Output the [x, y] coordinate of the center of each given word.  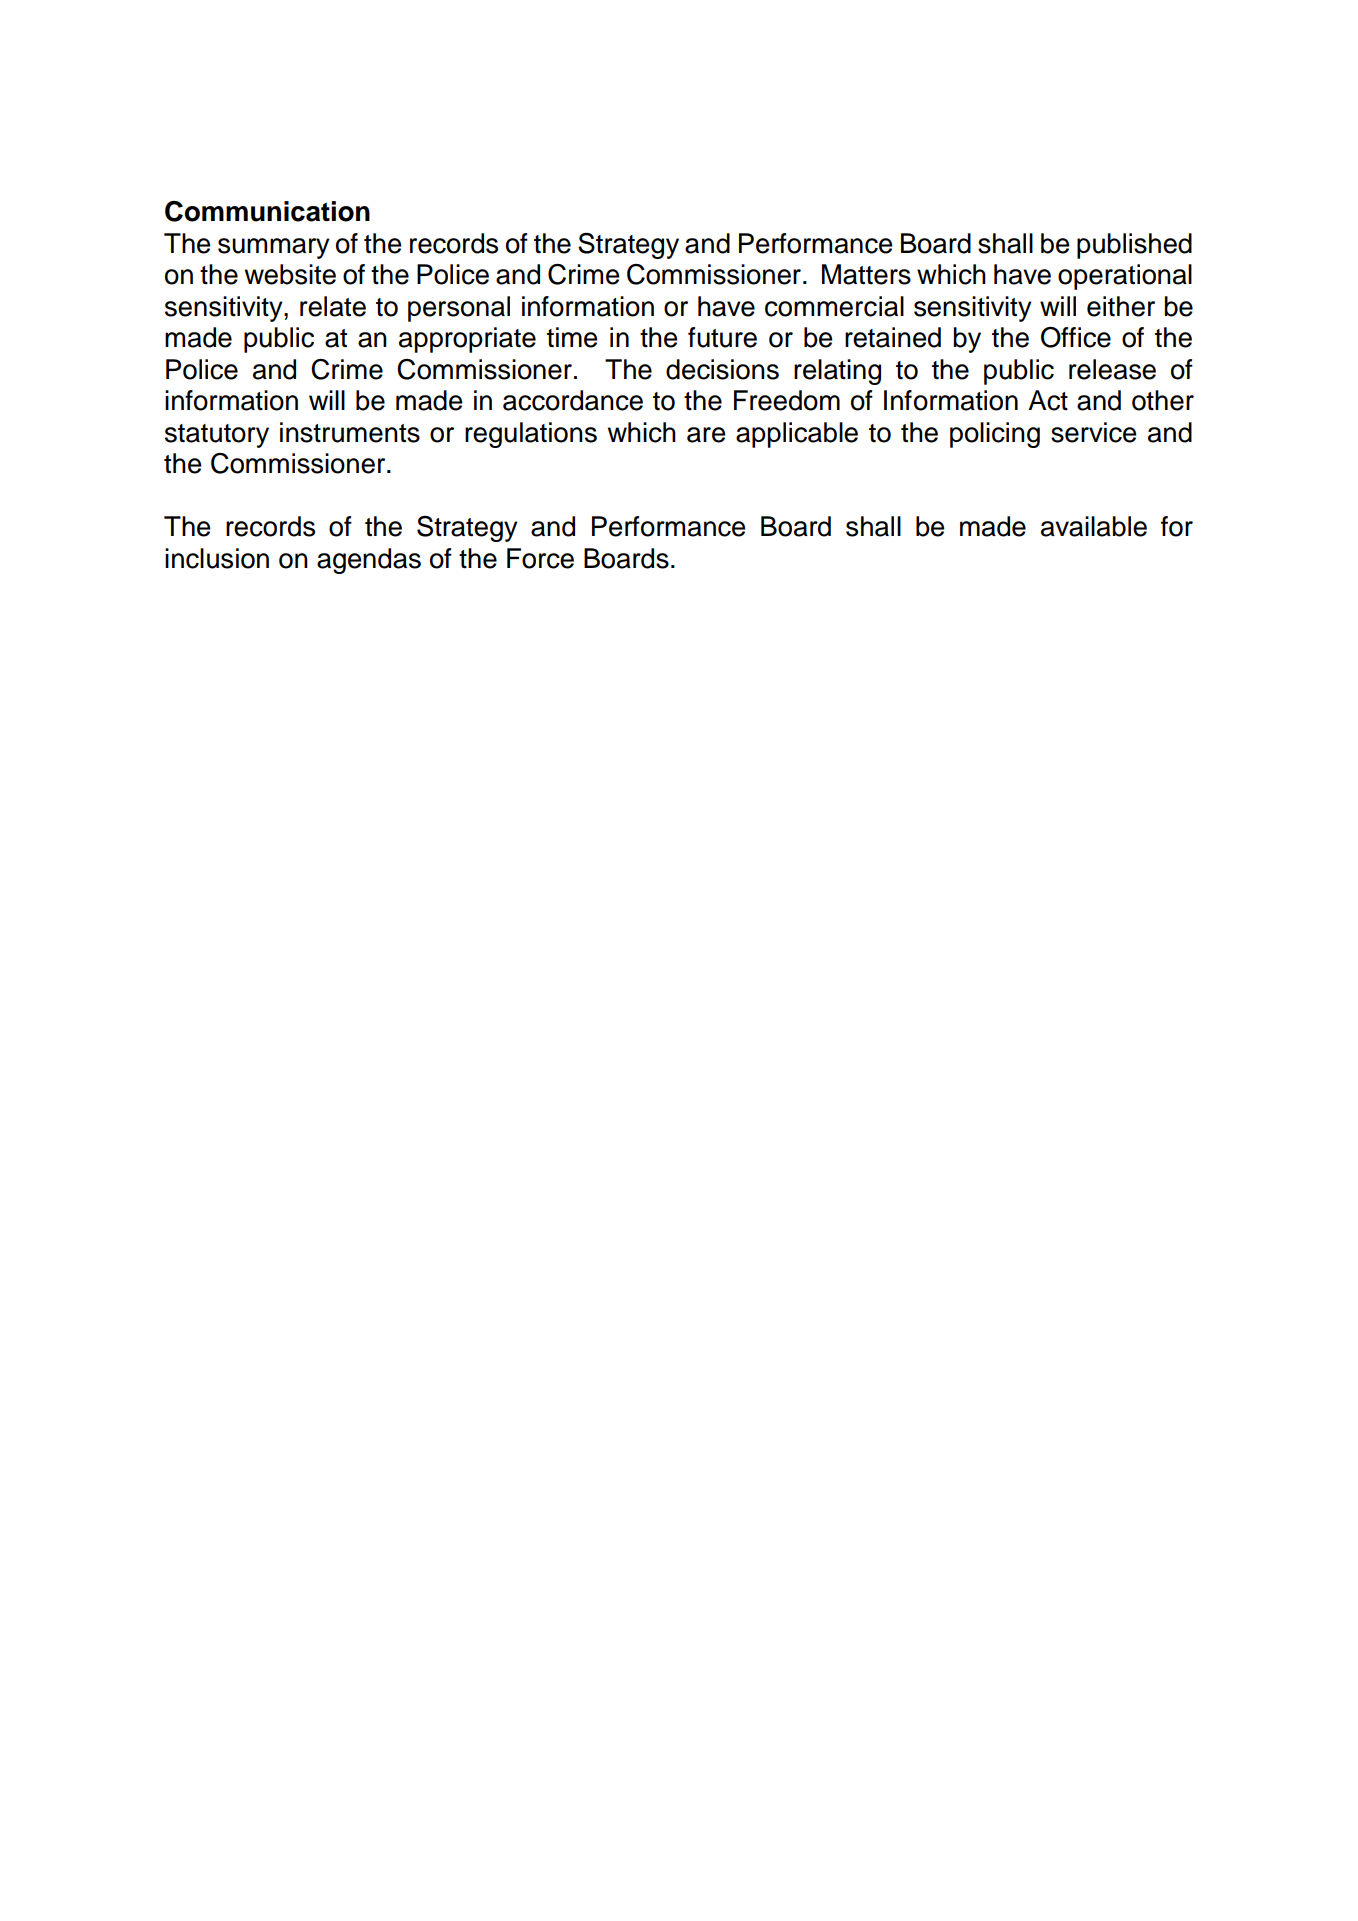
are [706, 435]
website [290, 274]
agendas [369, 561]
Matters [866, 274]
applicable [797, 435]
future [722, 337]
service [1094, 432]
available [1094, 526]
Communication [267, 211]
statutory [217, 436]
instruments [350, 432]
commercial [834, 306]
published [1134, 246]
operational [1125, 277]
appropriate [467, 340]
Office [1076, 337]
